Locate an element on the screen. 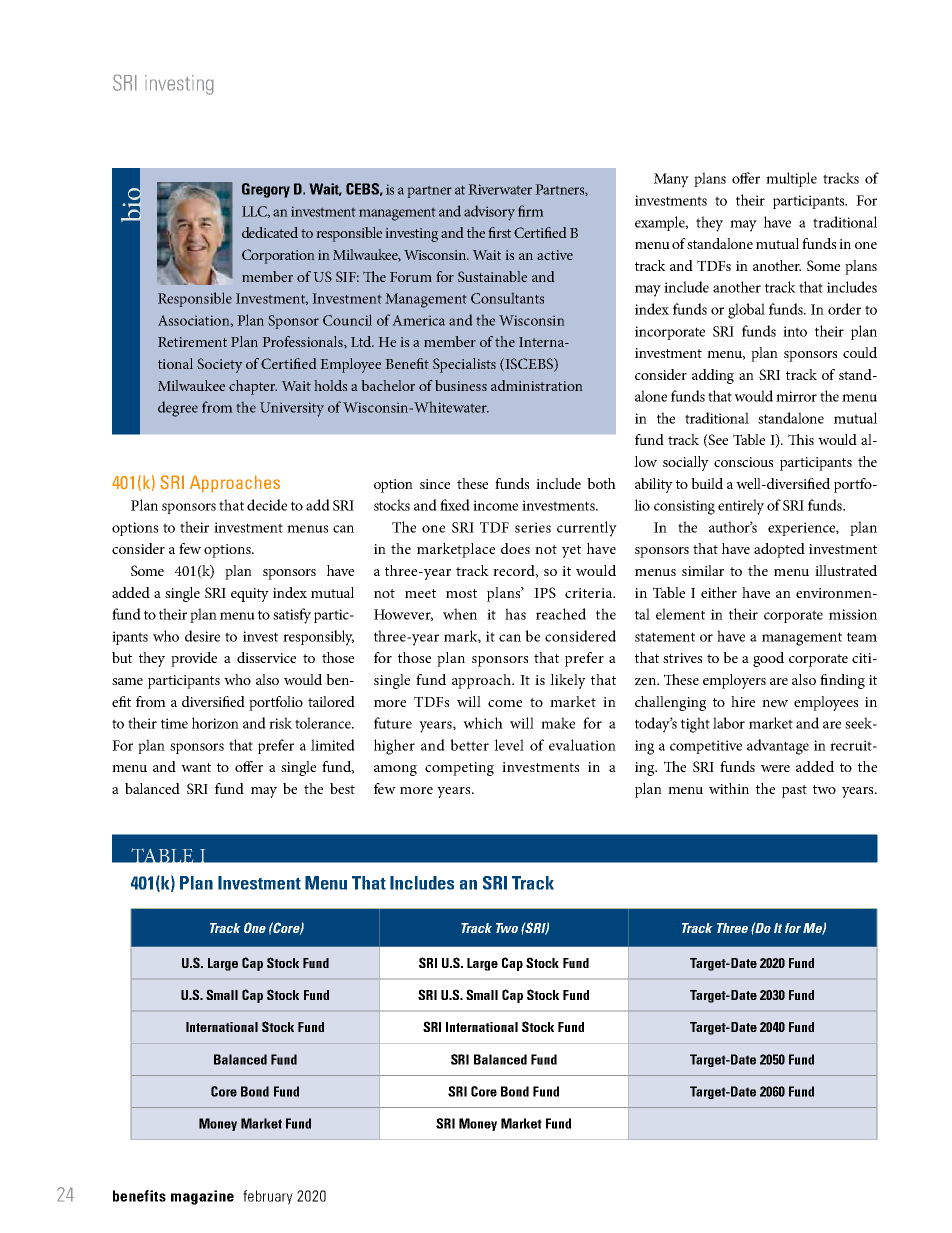  Gregory is located at coordinates (266, 190).
